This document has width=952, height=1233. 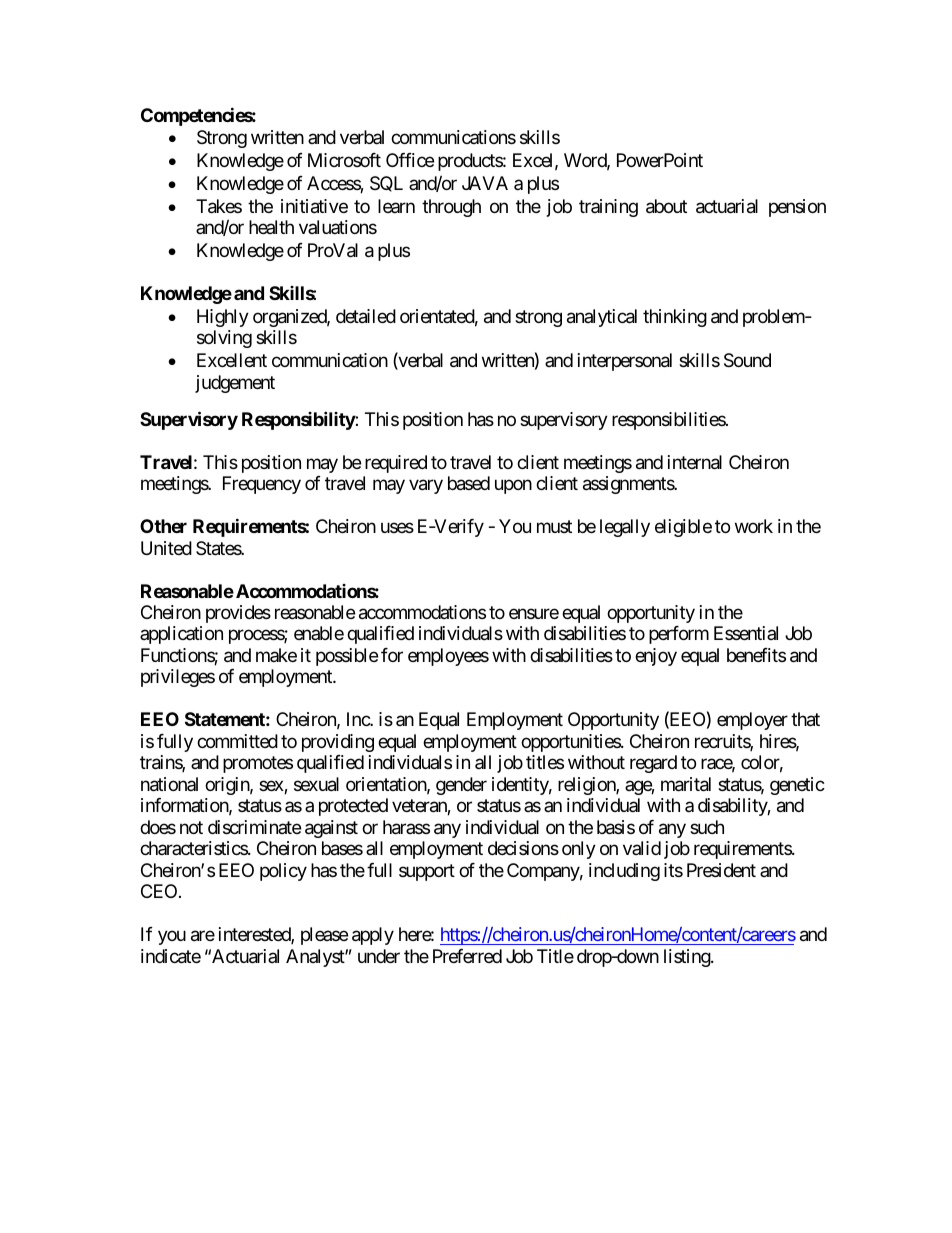 What do you see at coordinates (324, 936) in the document?
I see `please` at bounding box center [324, 936].
